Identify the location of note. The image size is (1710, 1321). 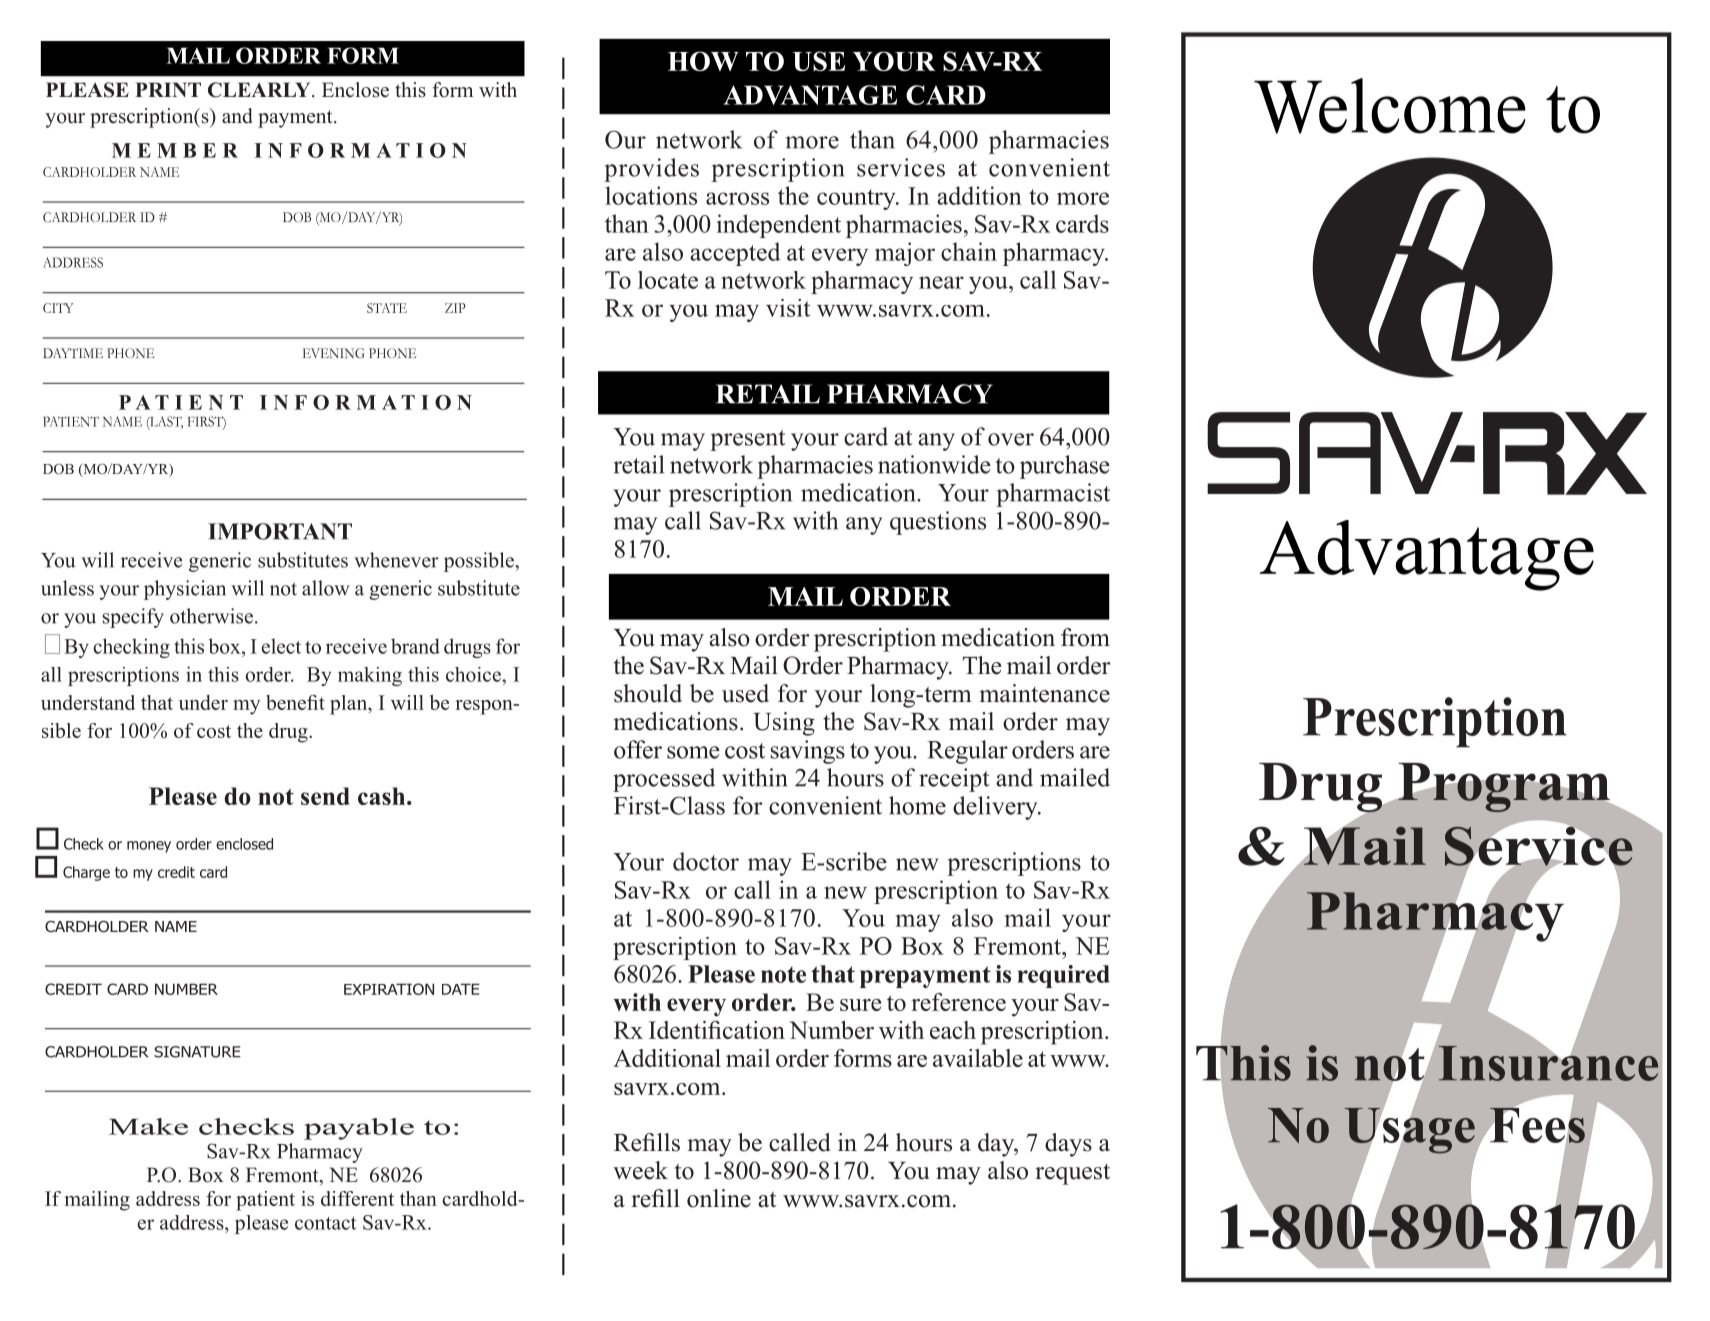
(783, 975).
